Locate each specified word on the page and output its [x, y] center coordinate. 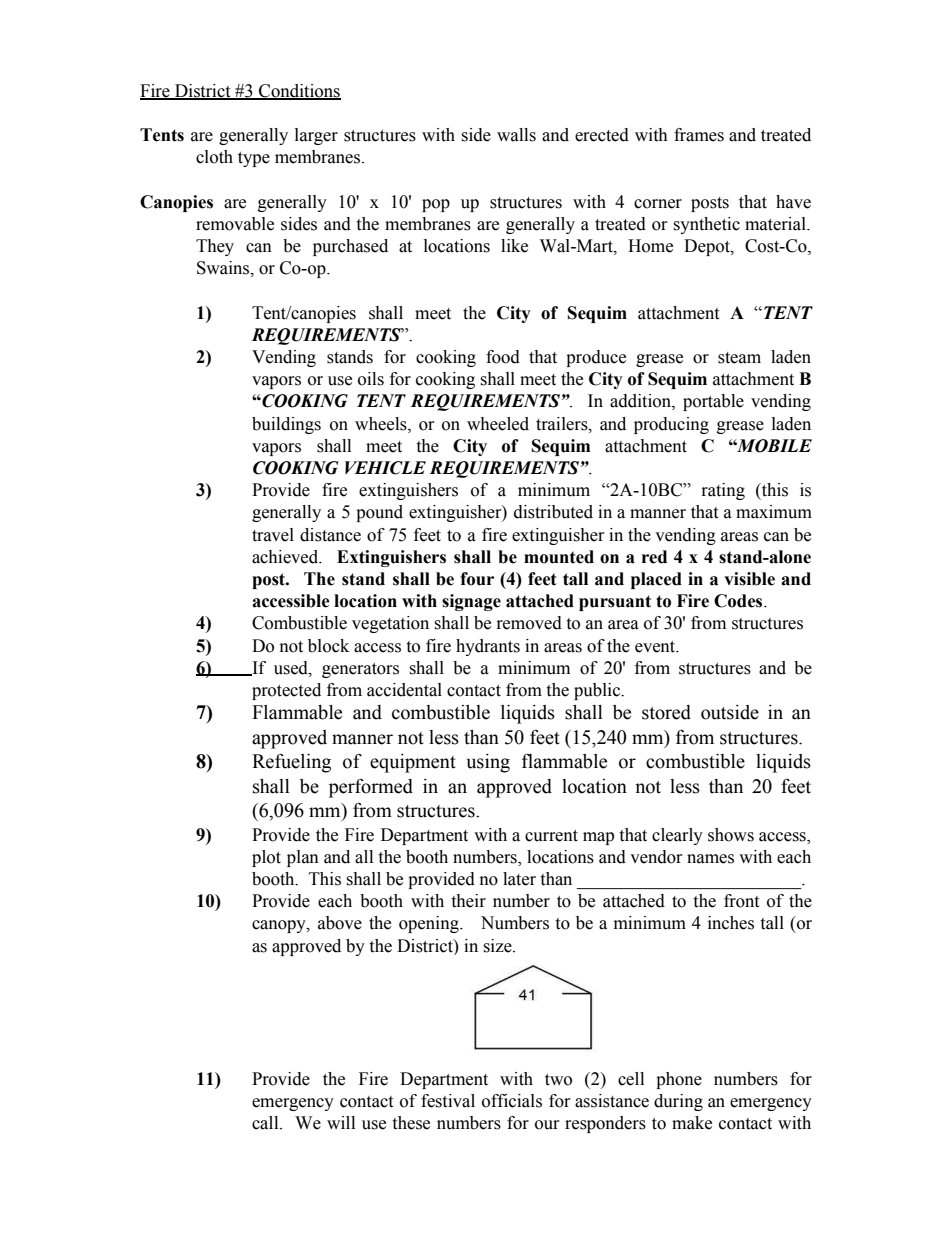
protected [286, 691]
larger [316, 136]
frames [699, 135]
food [503, 357]
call [266, 1123]
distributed [553, 512]
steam [739, 358]
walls [516, 135]
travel [273, 535]
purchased [350, 247]
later [519, 879]
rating [723, 491]
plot [266, 858]
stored [666, 712]
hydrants [488, 647]
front [741, 901]
